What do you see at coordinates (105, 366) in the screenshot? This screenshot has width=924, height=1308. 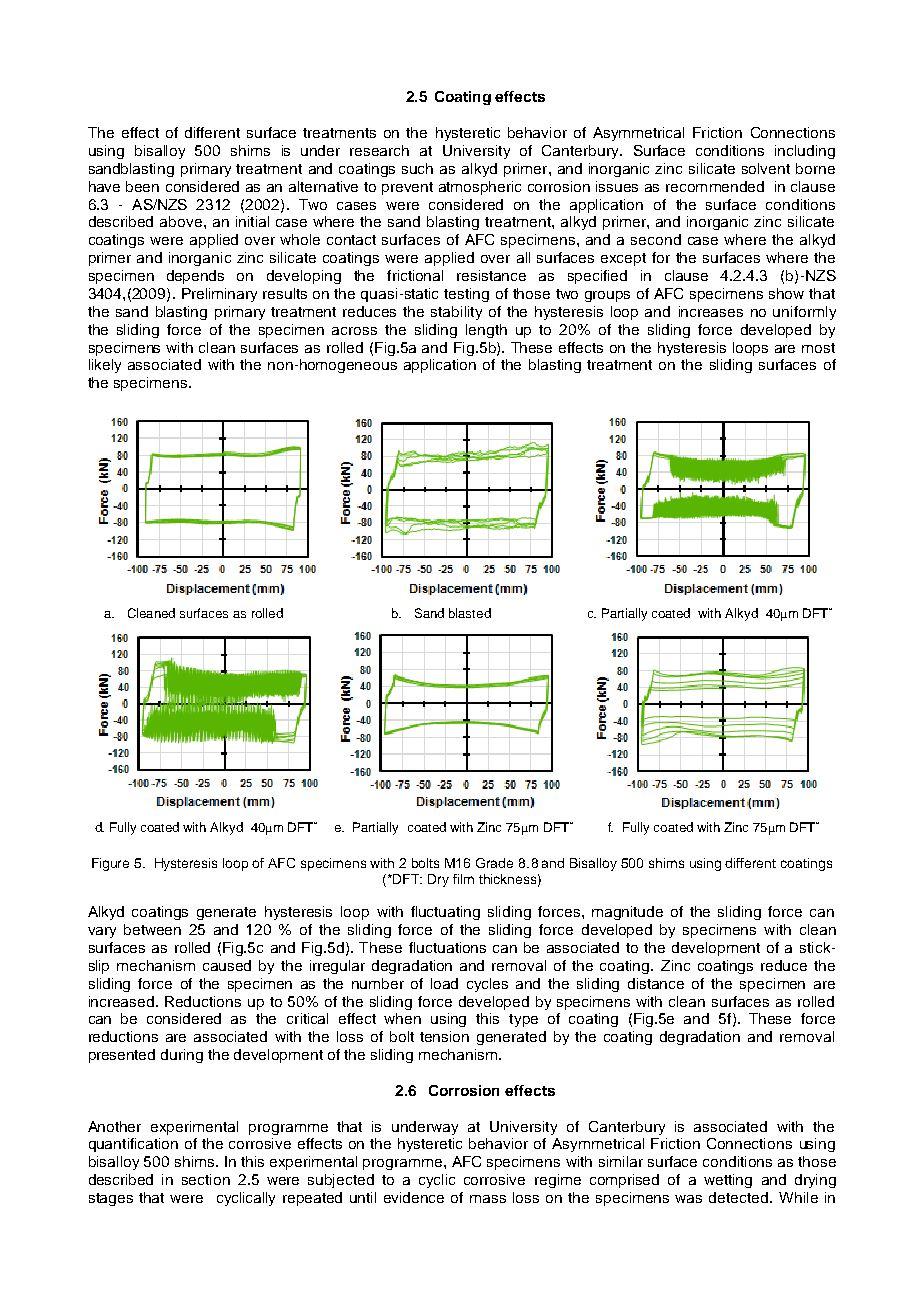 I see `likely` at bounding box center [105, 366].
